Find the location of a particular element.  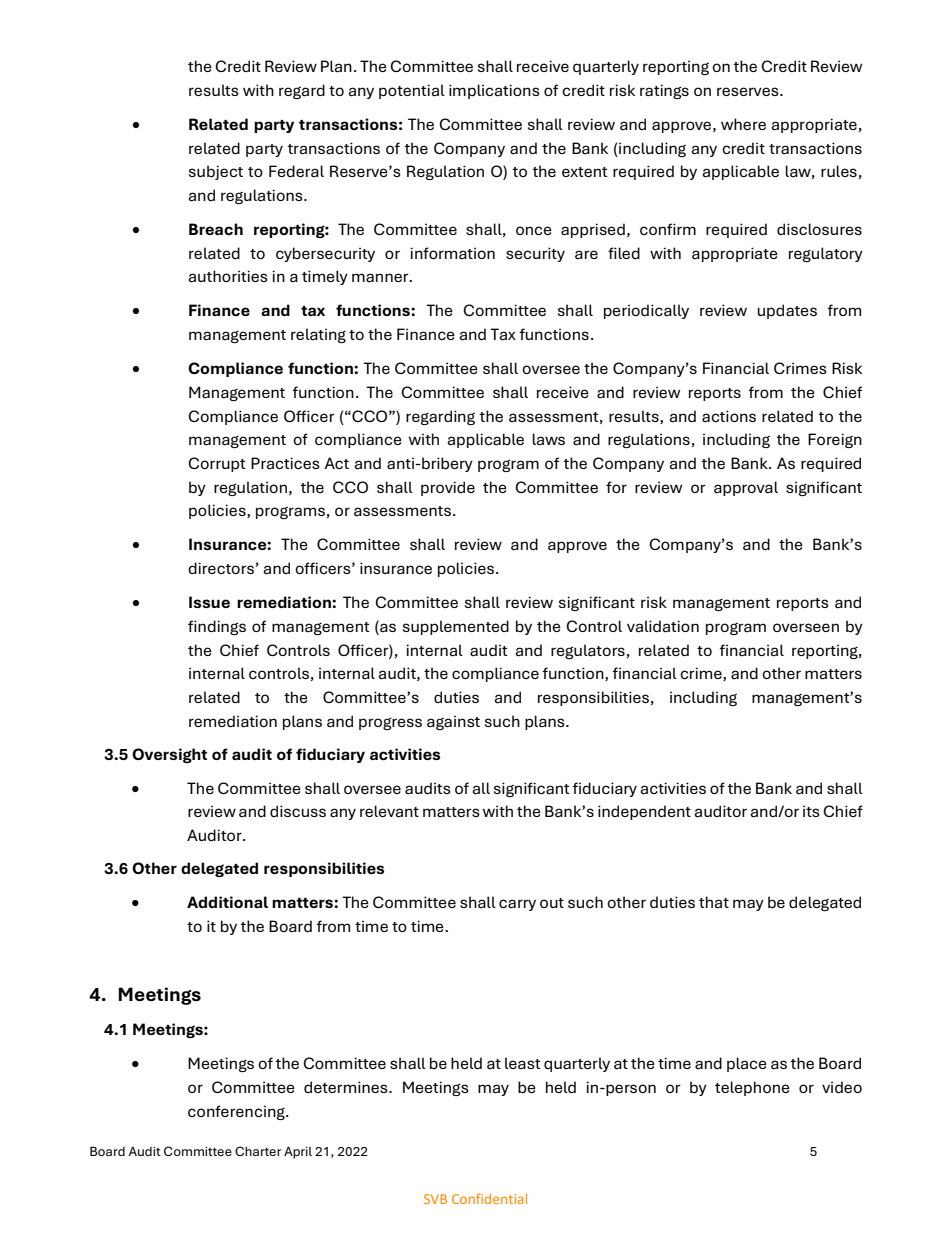

Oversight is located at coordinates (169, 755).
